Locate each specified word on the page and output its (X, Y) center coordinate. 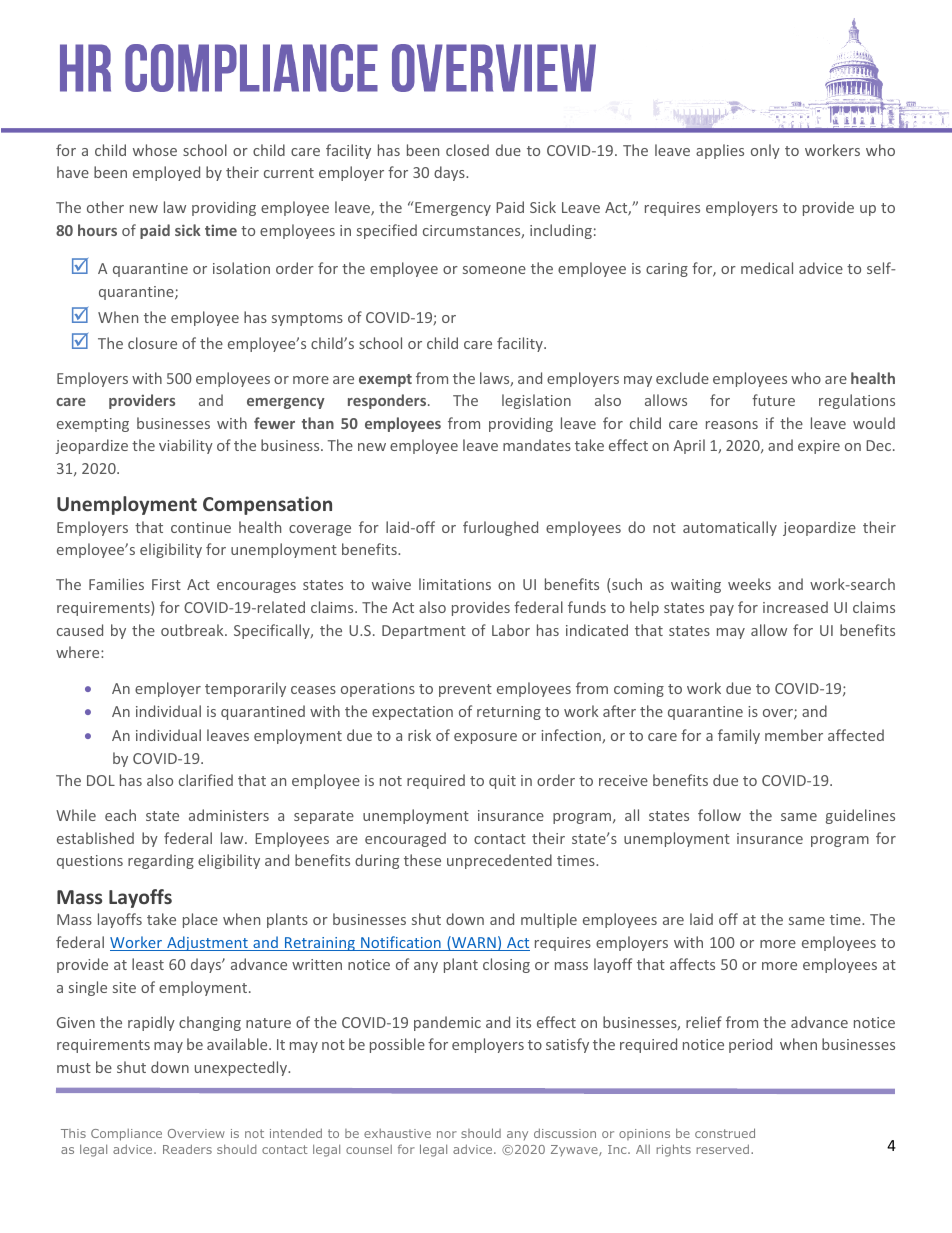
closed (467, 150)
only (765, 151)
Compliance (126, 1135)
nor (447, 1134)
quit (502, 782)
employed (166, 173)
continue (201, 527)
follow (719, 815)
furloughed (500, 528)
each (120, 815)
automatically (730, 528)
